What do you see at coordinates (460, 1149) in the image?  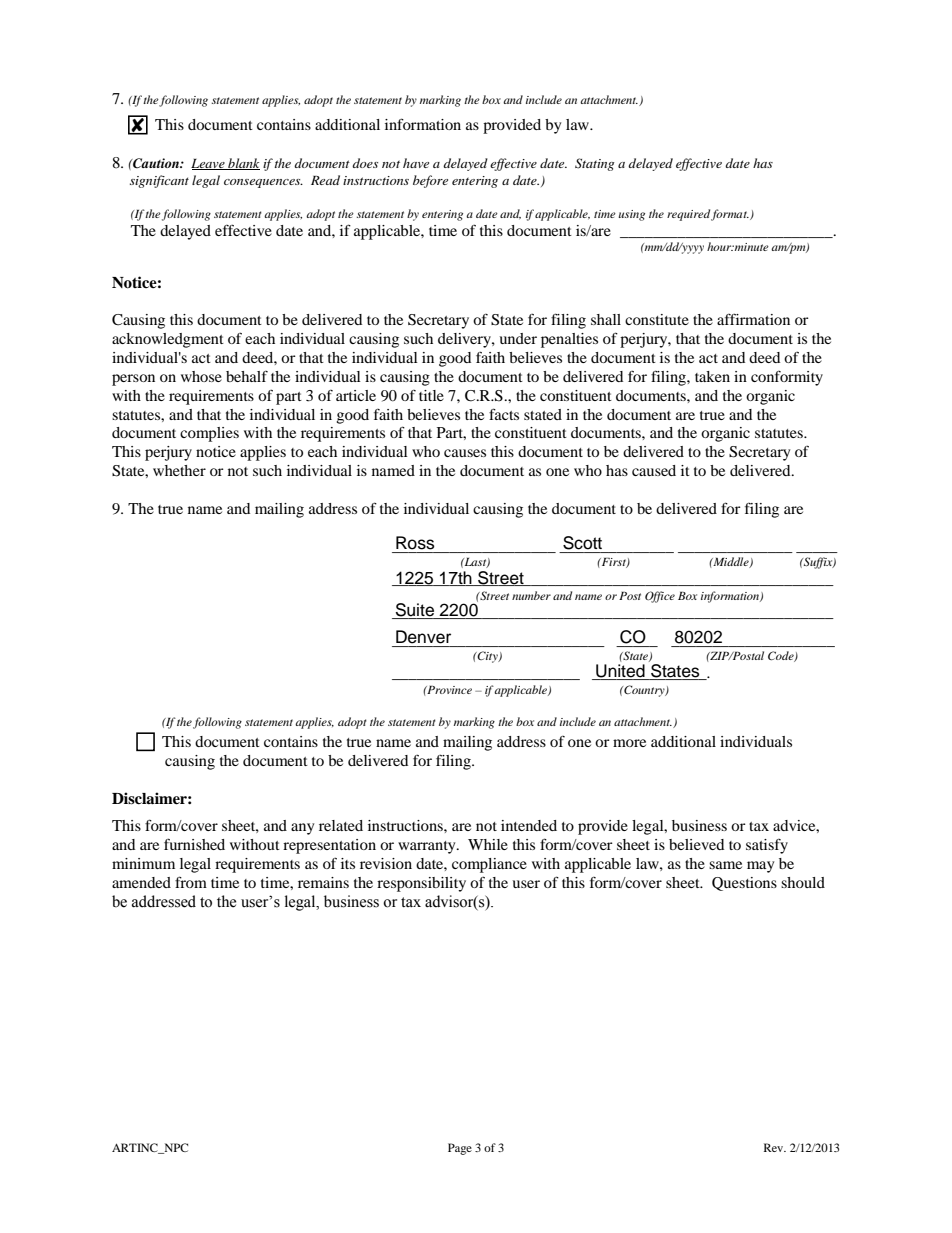 I see `Page` at bounding box center [460, 1149].
